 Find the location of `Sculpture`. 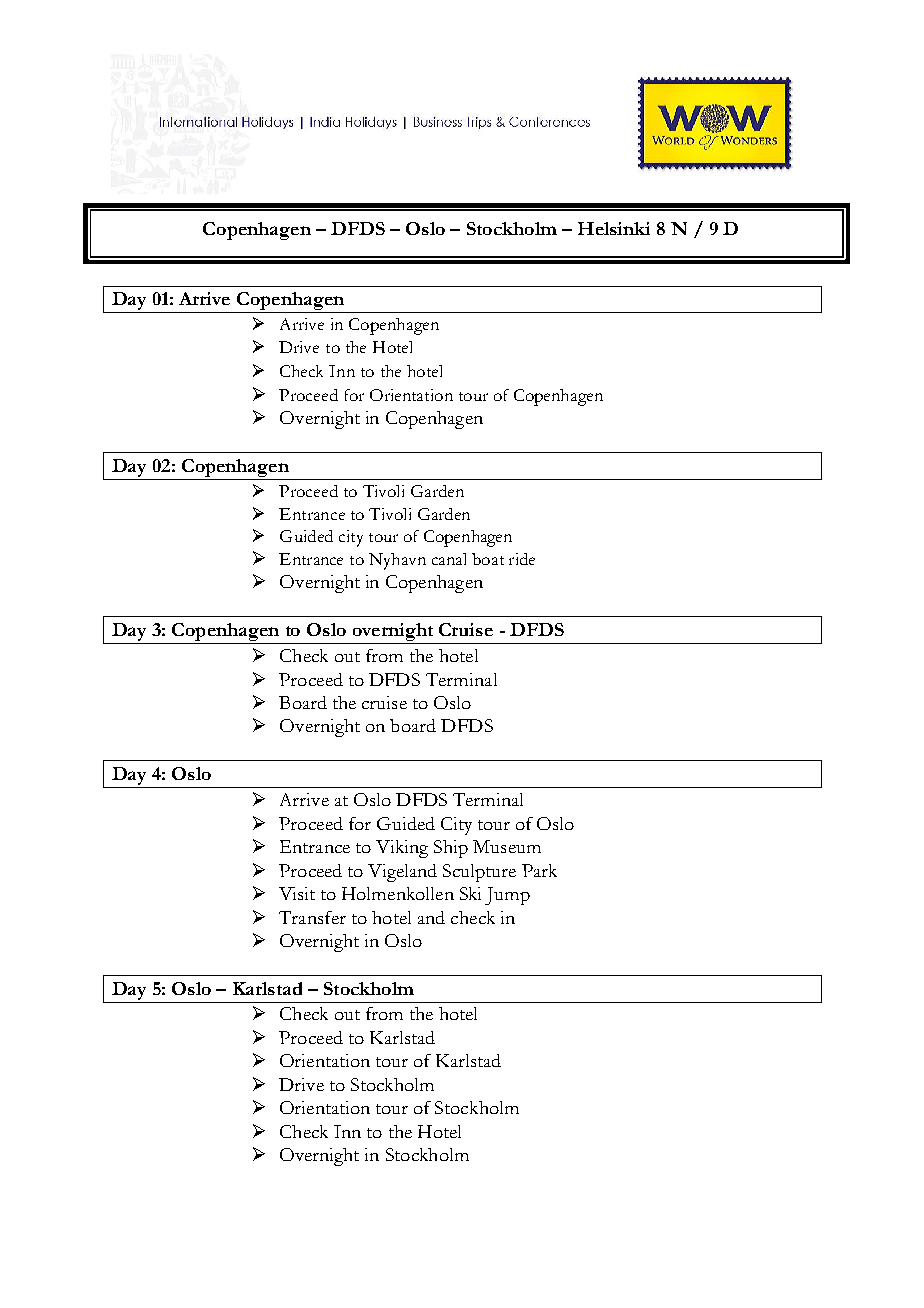

Sculpture is located at coordinates (479, 873).
